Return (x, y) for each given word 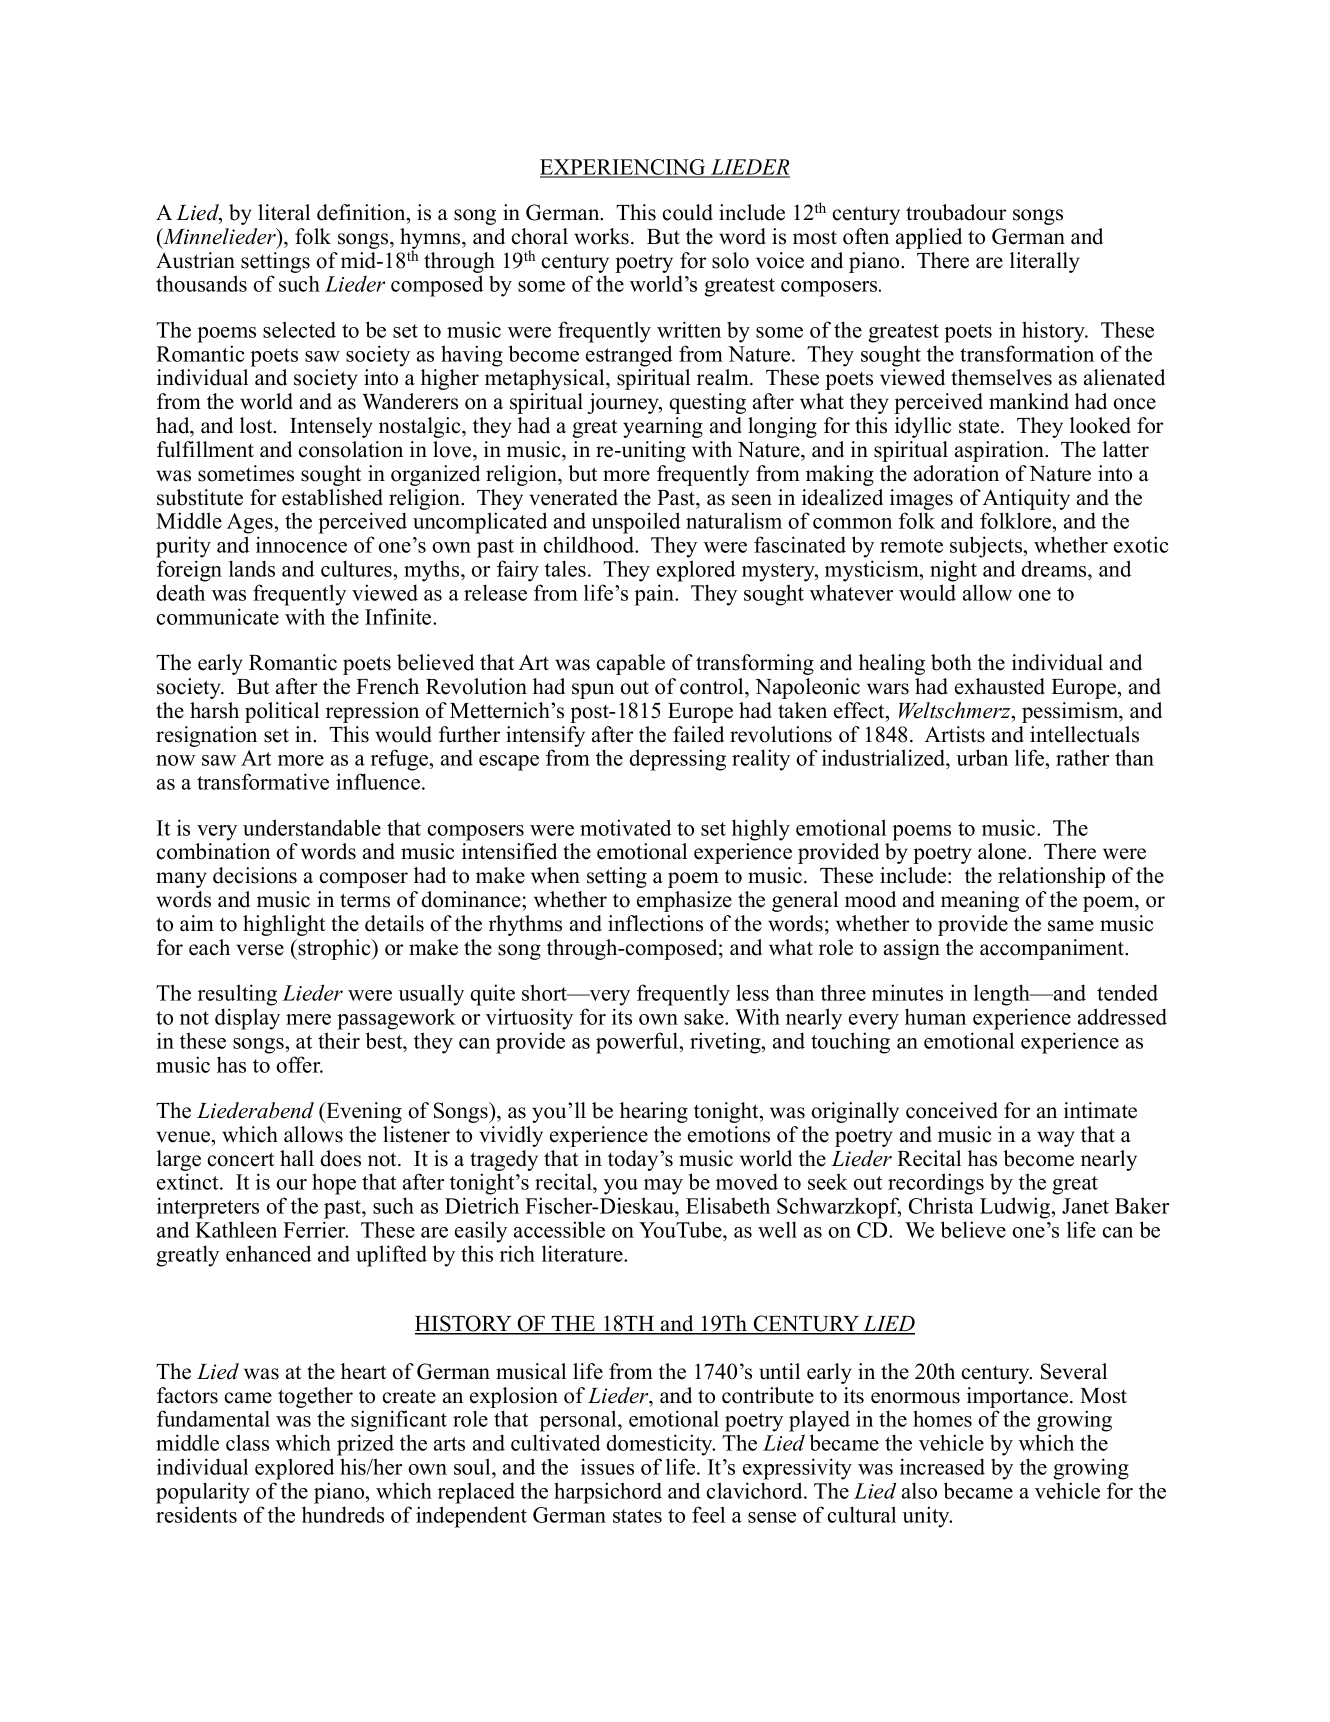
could (688, 212)
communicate (217, 616)
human (935, 1016)
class (247, 1442)
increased (942, 1466)
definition (362, 212)
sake (705, 1016)
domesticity (660, 1445)
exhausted (1000, 686)
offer (299, 1064)
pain (655, 595)
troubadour (956, 212)
